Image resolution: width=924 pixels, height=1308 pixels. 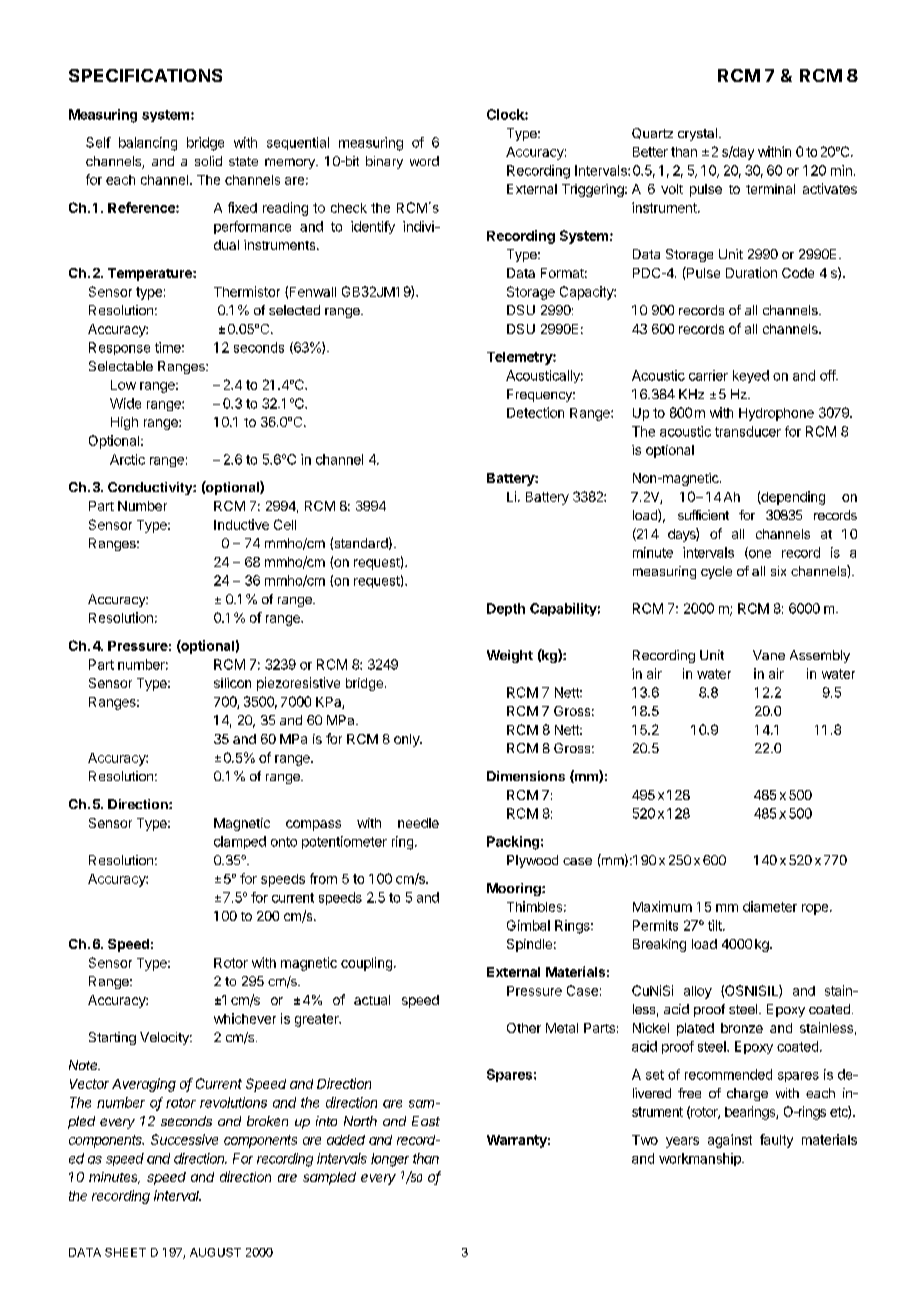 I want to click on workmanship, so click(x=701, y=1159).
